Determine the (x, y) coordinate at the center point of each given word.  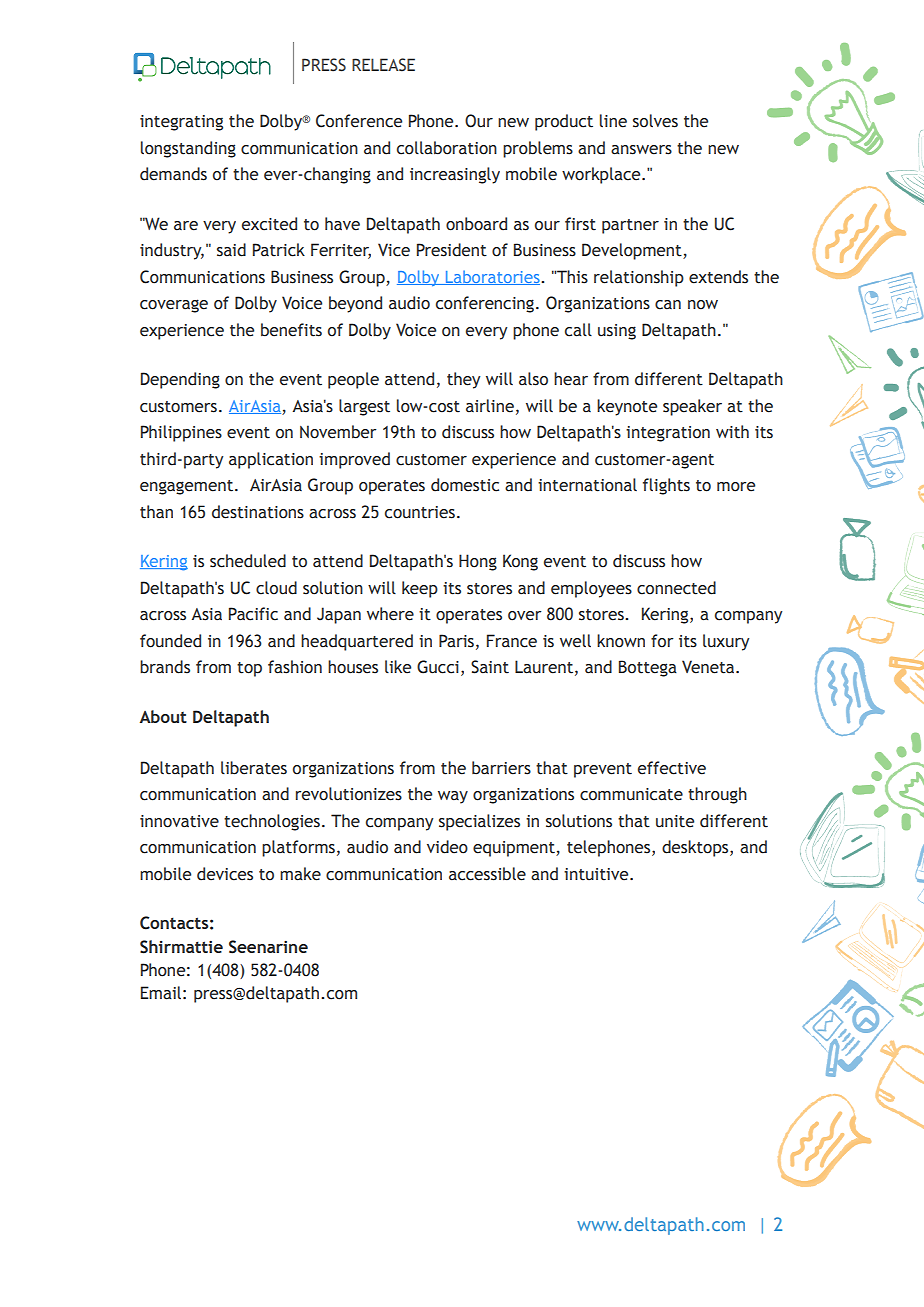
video (447, 847)
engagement (188, 487)
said (231, 250)
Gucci (438, 667)
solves (655, 121)
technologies (272, 822)
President (452, 250)
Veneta (709, 667)
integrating (181, 123)
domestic (465, 485)
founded (170, 641)
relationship (639, 278)
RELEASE (383, 65)
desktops (696, 848)
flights (666, 486)
